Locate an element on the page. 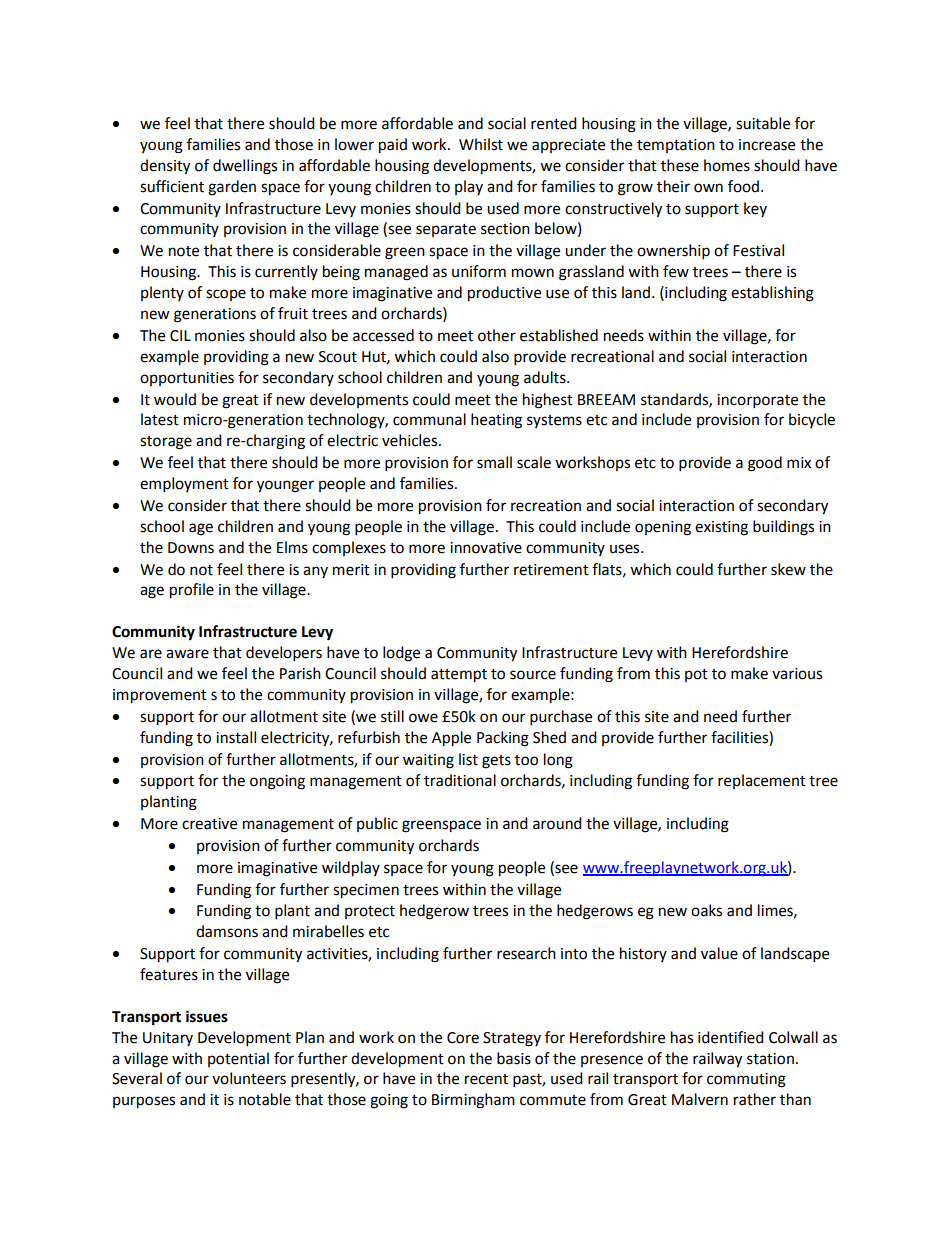 The width and height of the image is (952, 1233). Whilst is located at coordinates (481, 144).
